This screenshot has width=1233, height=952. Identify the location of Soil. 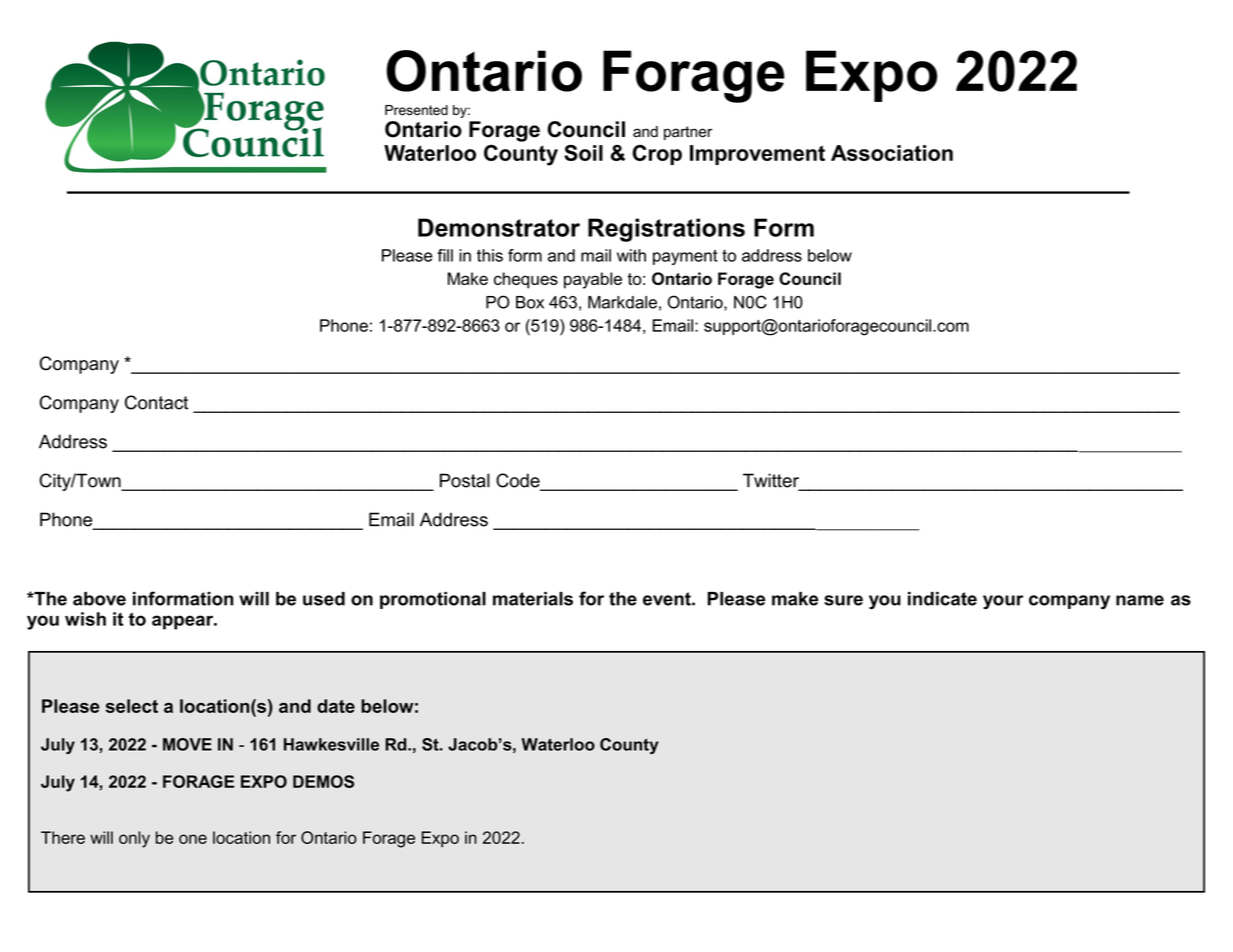
(583, 153).
